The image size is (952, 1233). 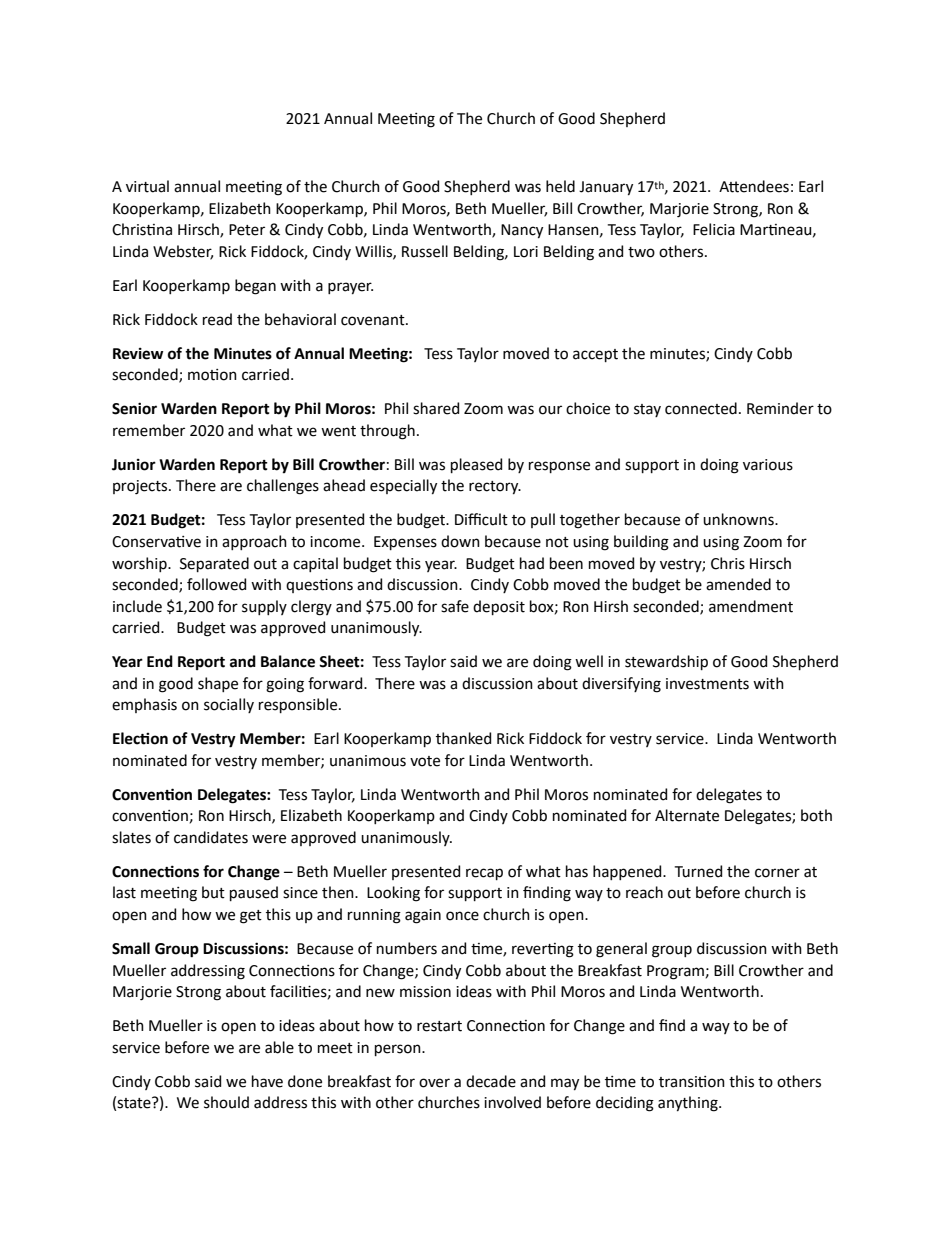 I want to click on unknowns, so click(x=739, y=519).
